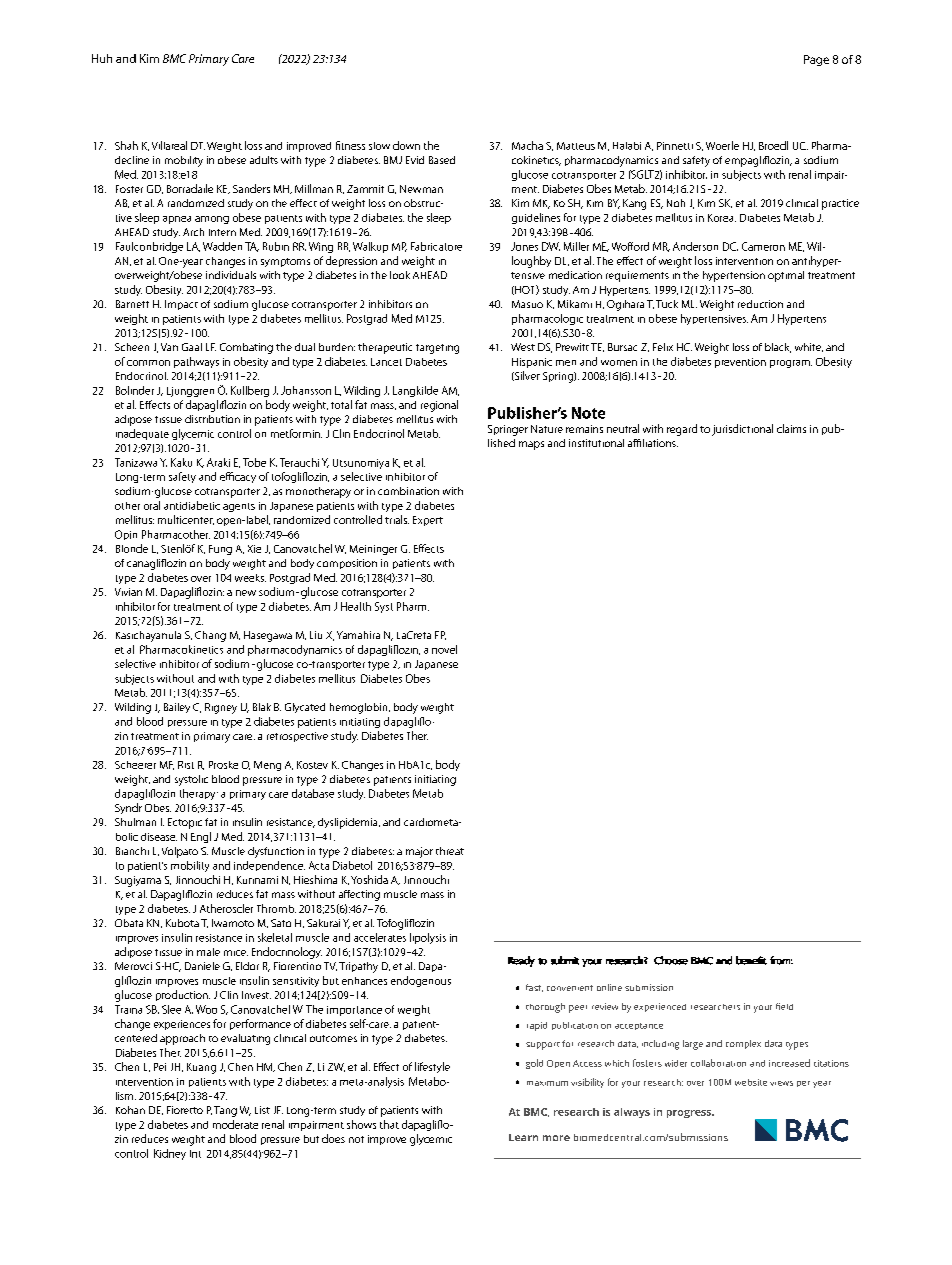  What do you see at coordinates (432, 1067) in the document?
I see `lifestyle` at bounding box center [432, 1067].
